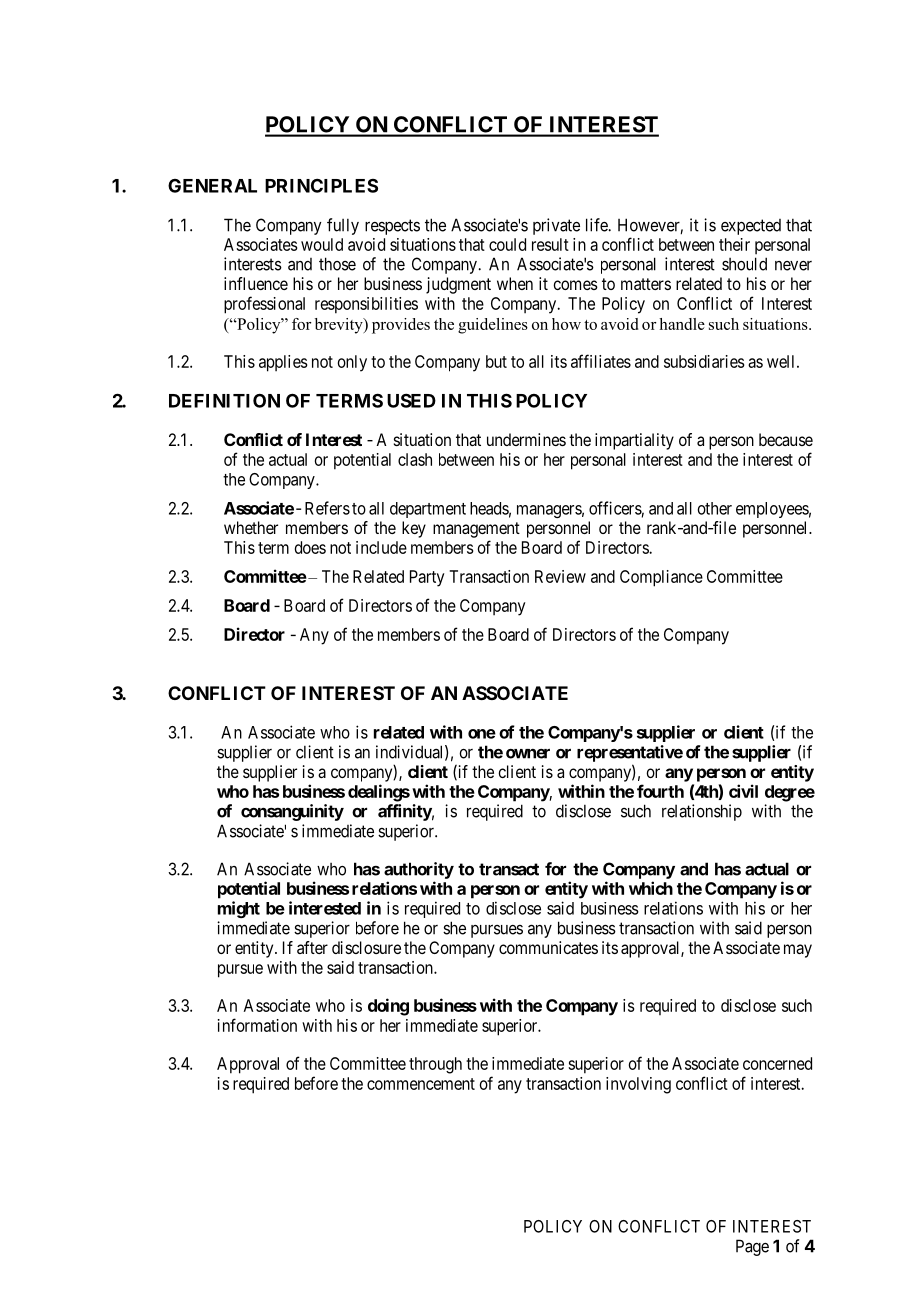  I want to click on management, so click(476, 530).
